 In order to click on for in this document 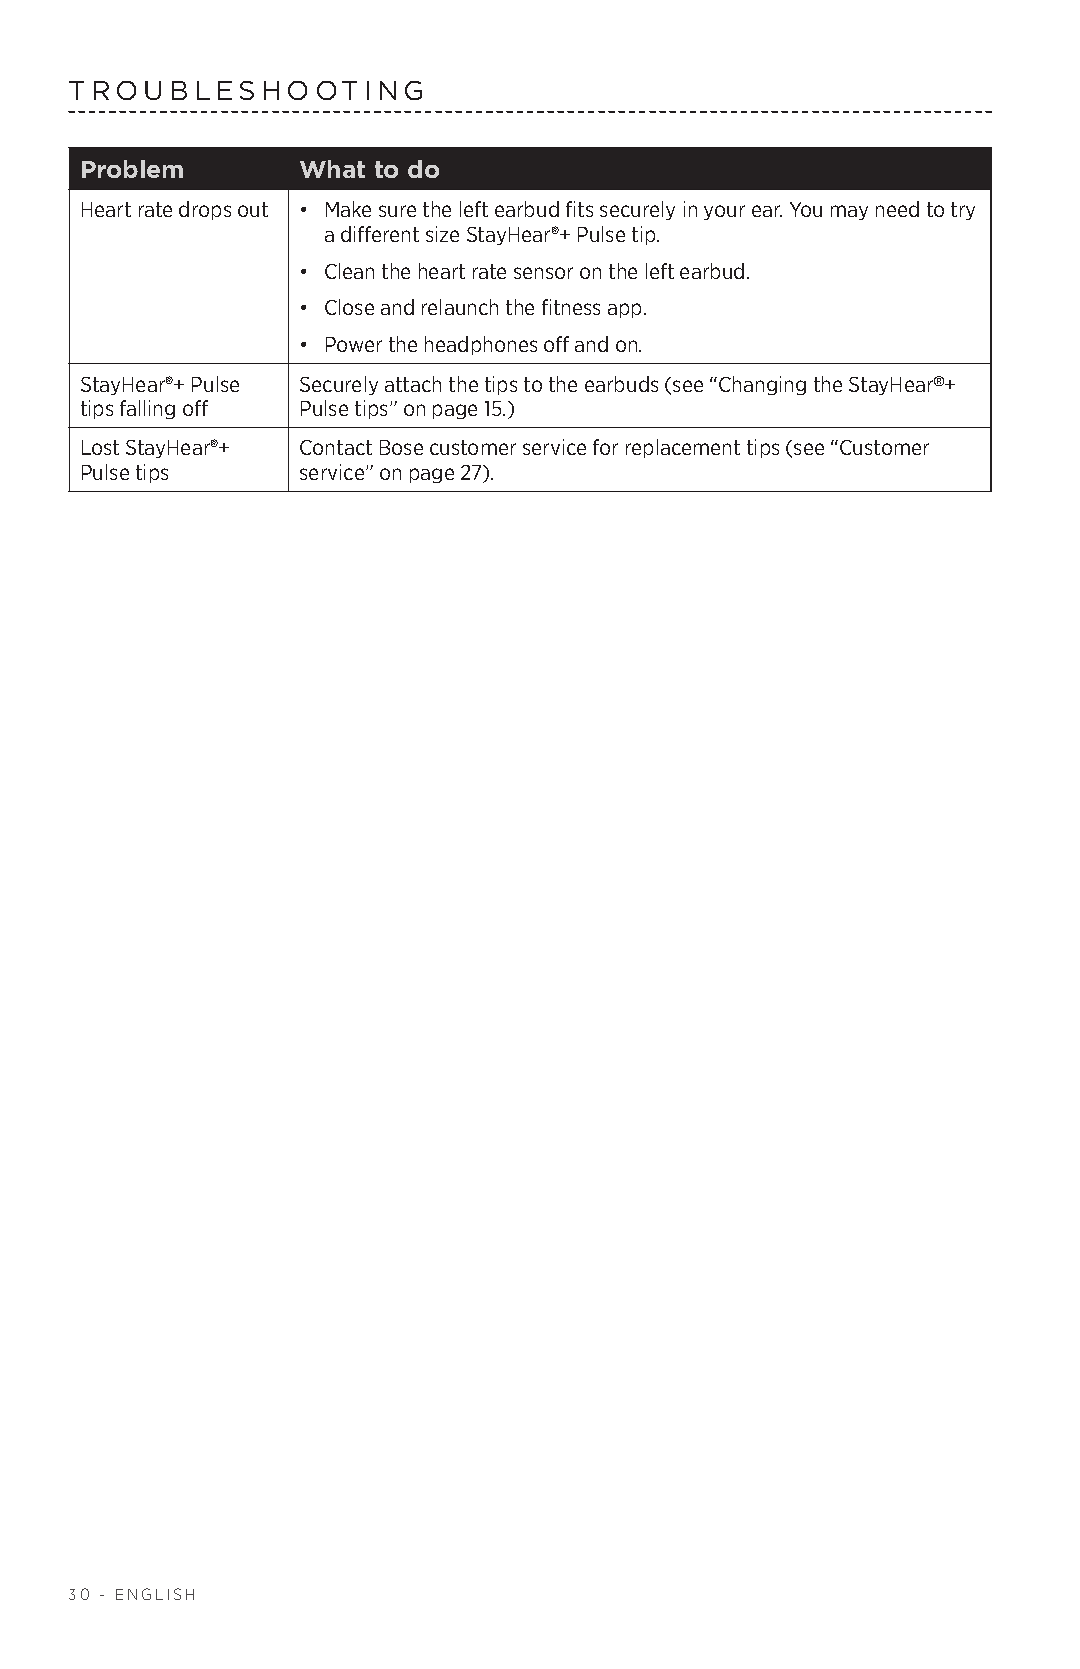, I will do `click(605, 447)`.
